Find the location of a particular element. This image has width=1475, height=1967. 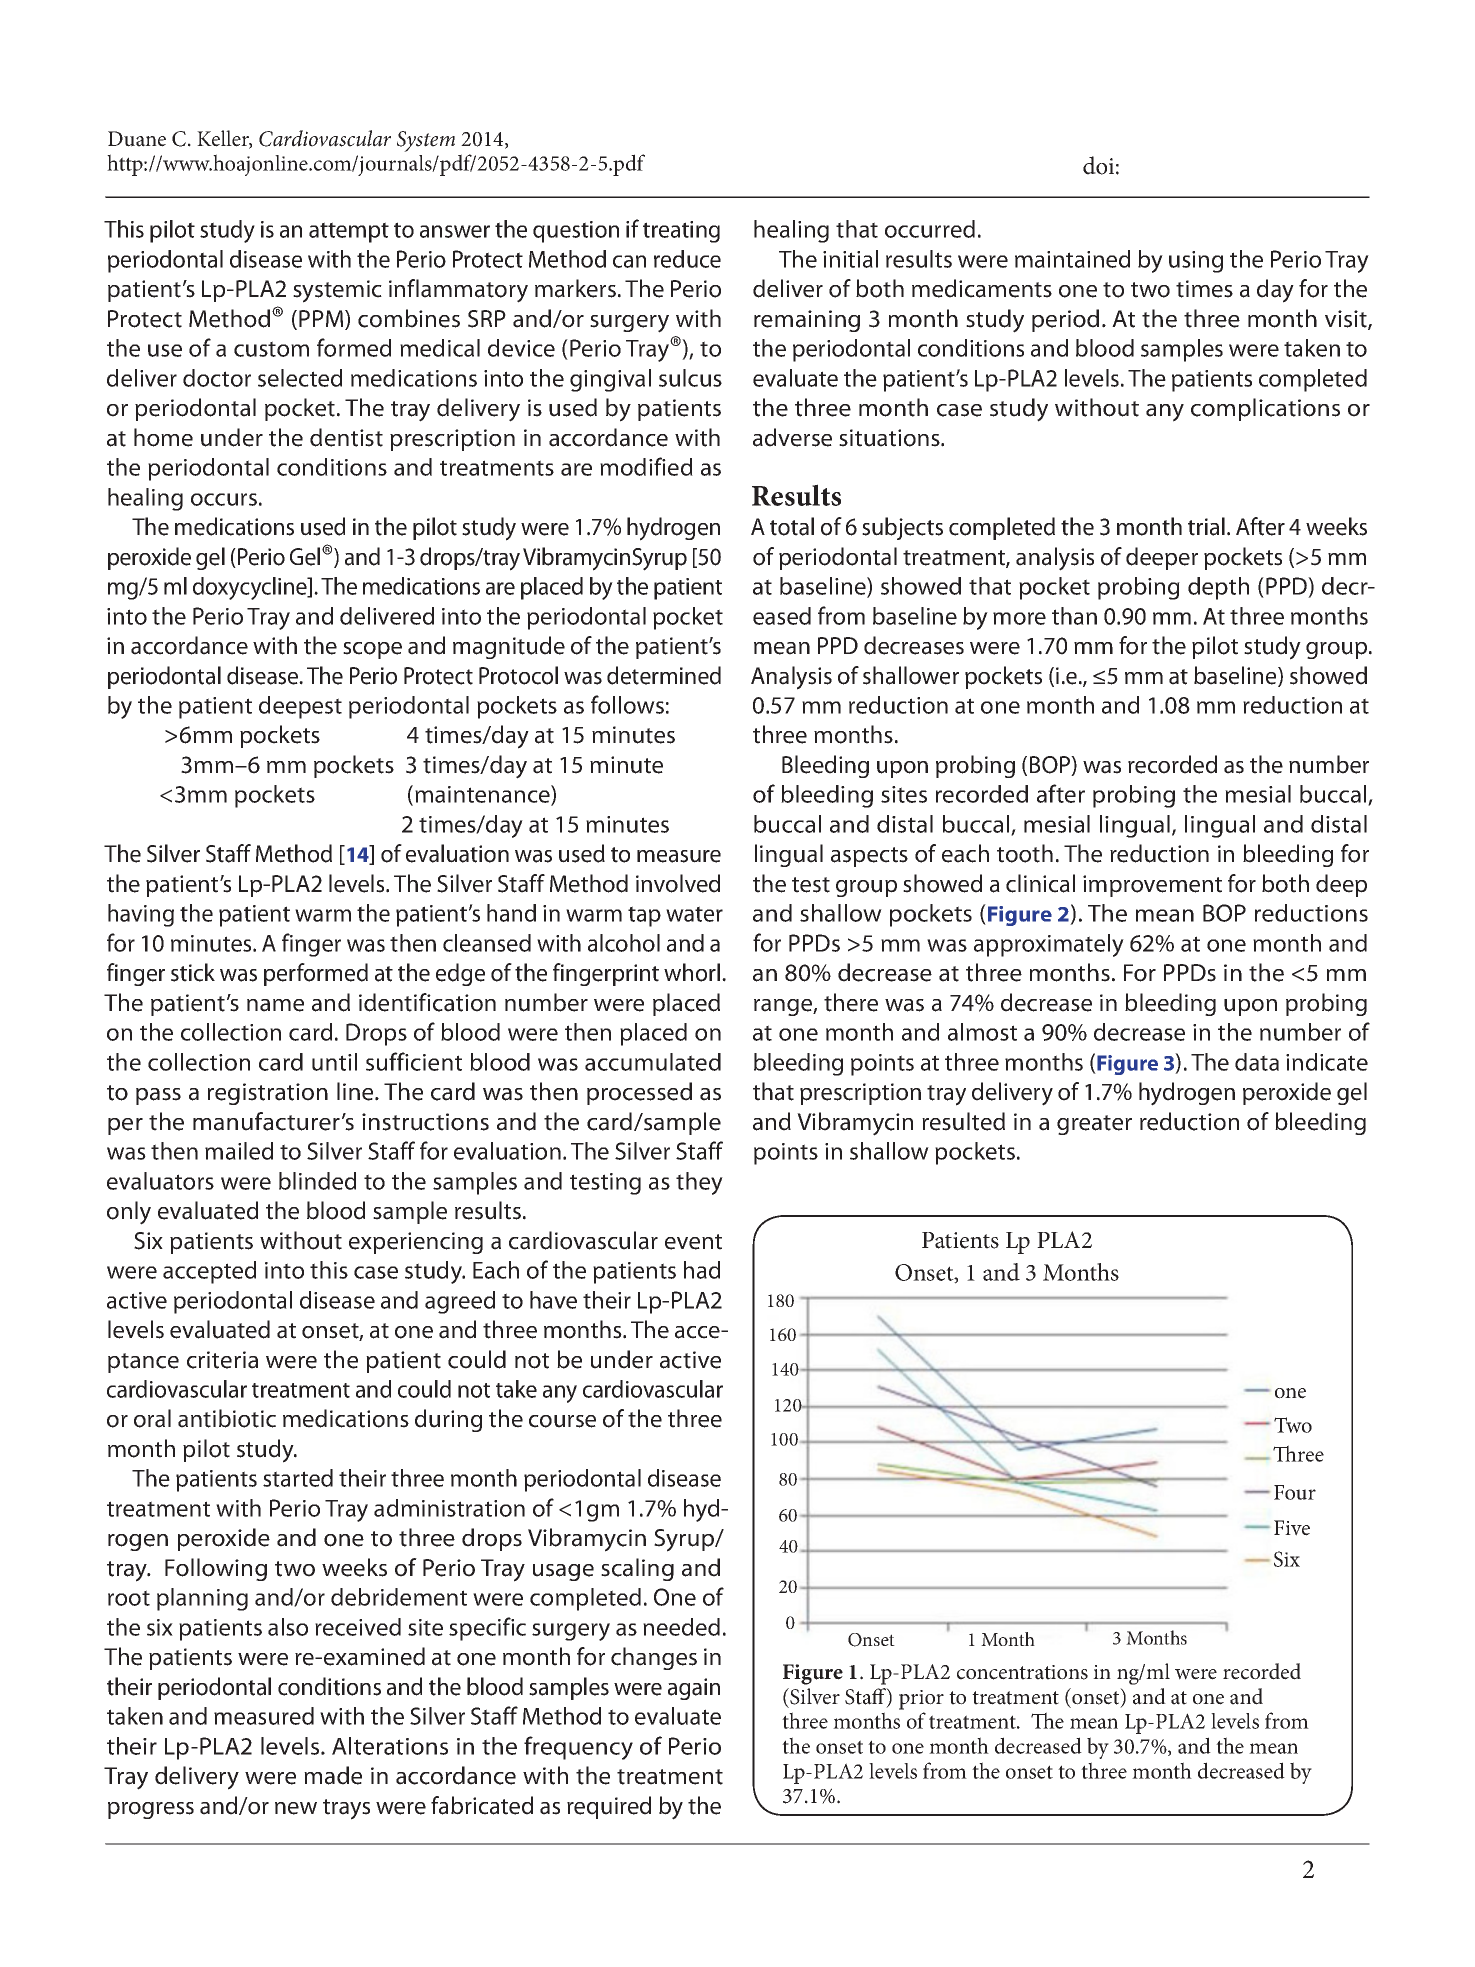

made is located at coordinates (333, 1775).
